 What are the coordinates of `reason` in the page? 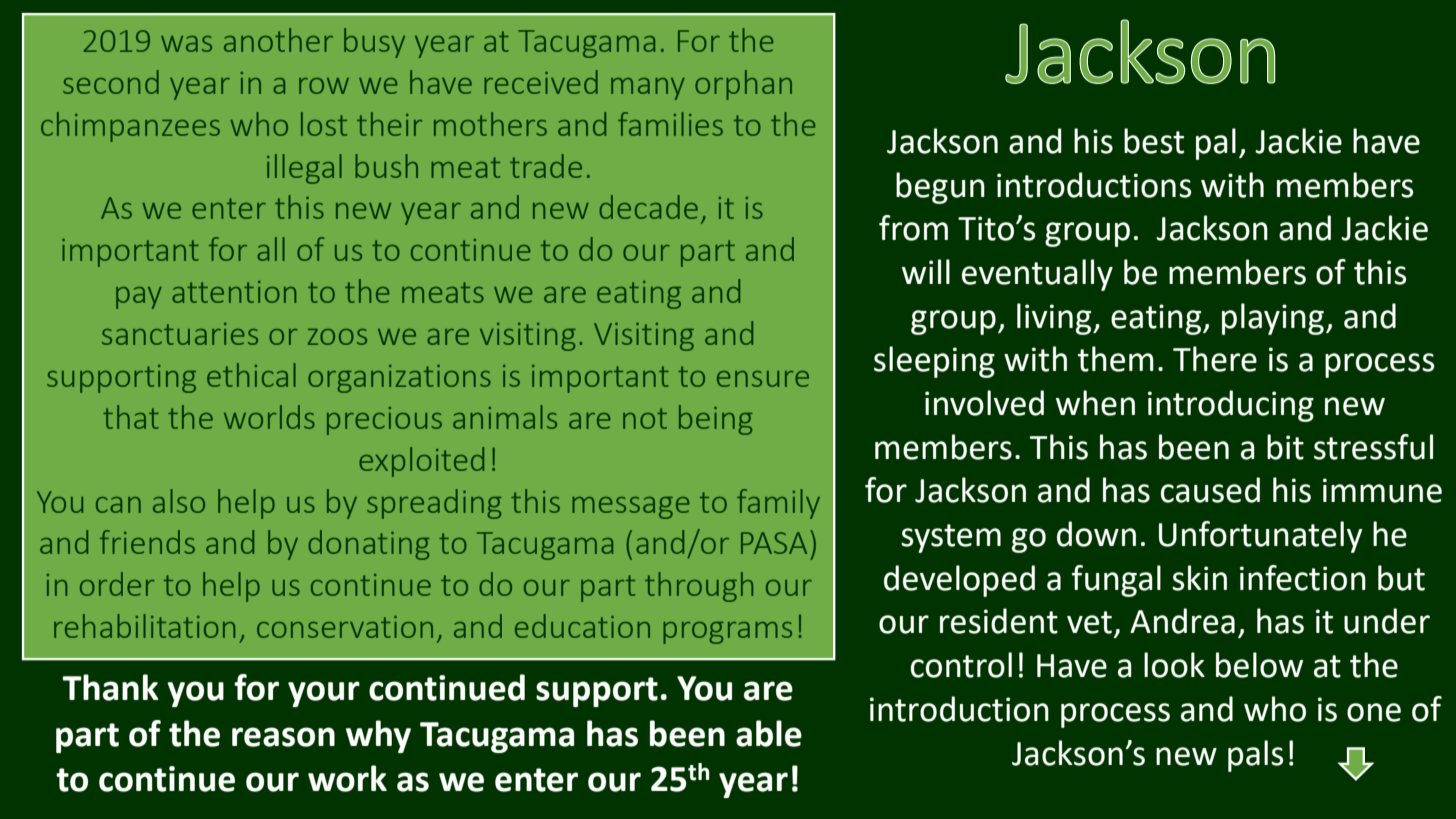 It's located at (283, 737).
